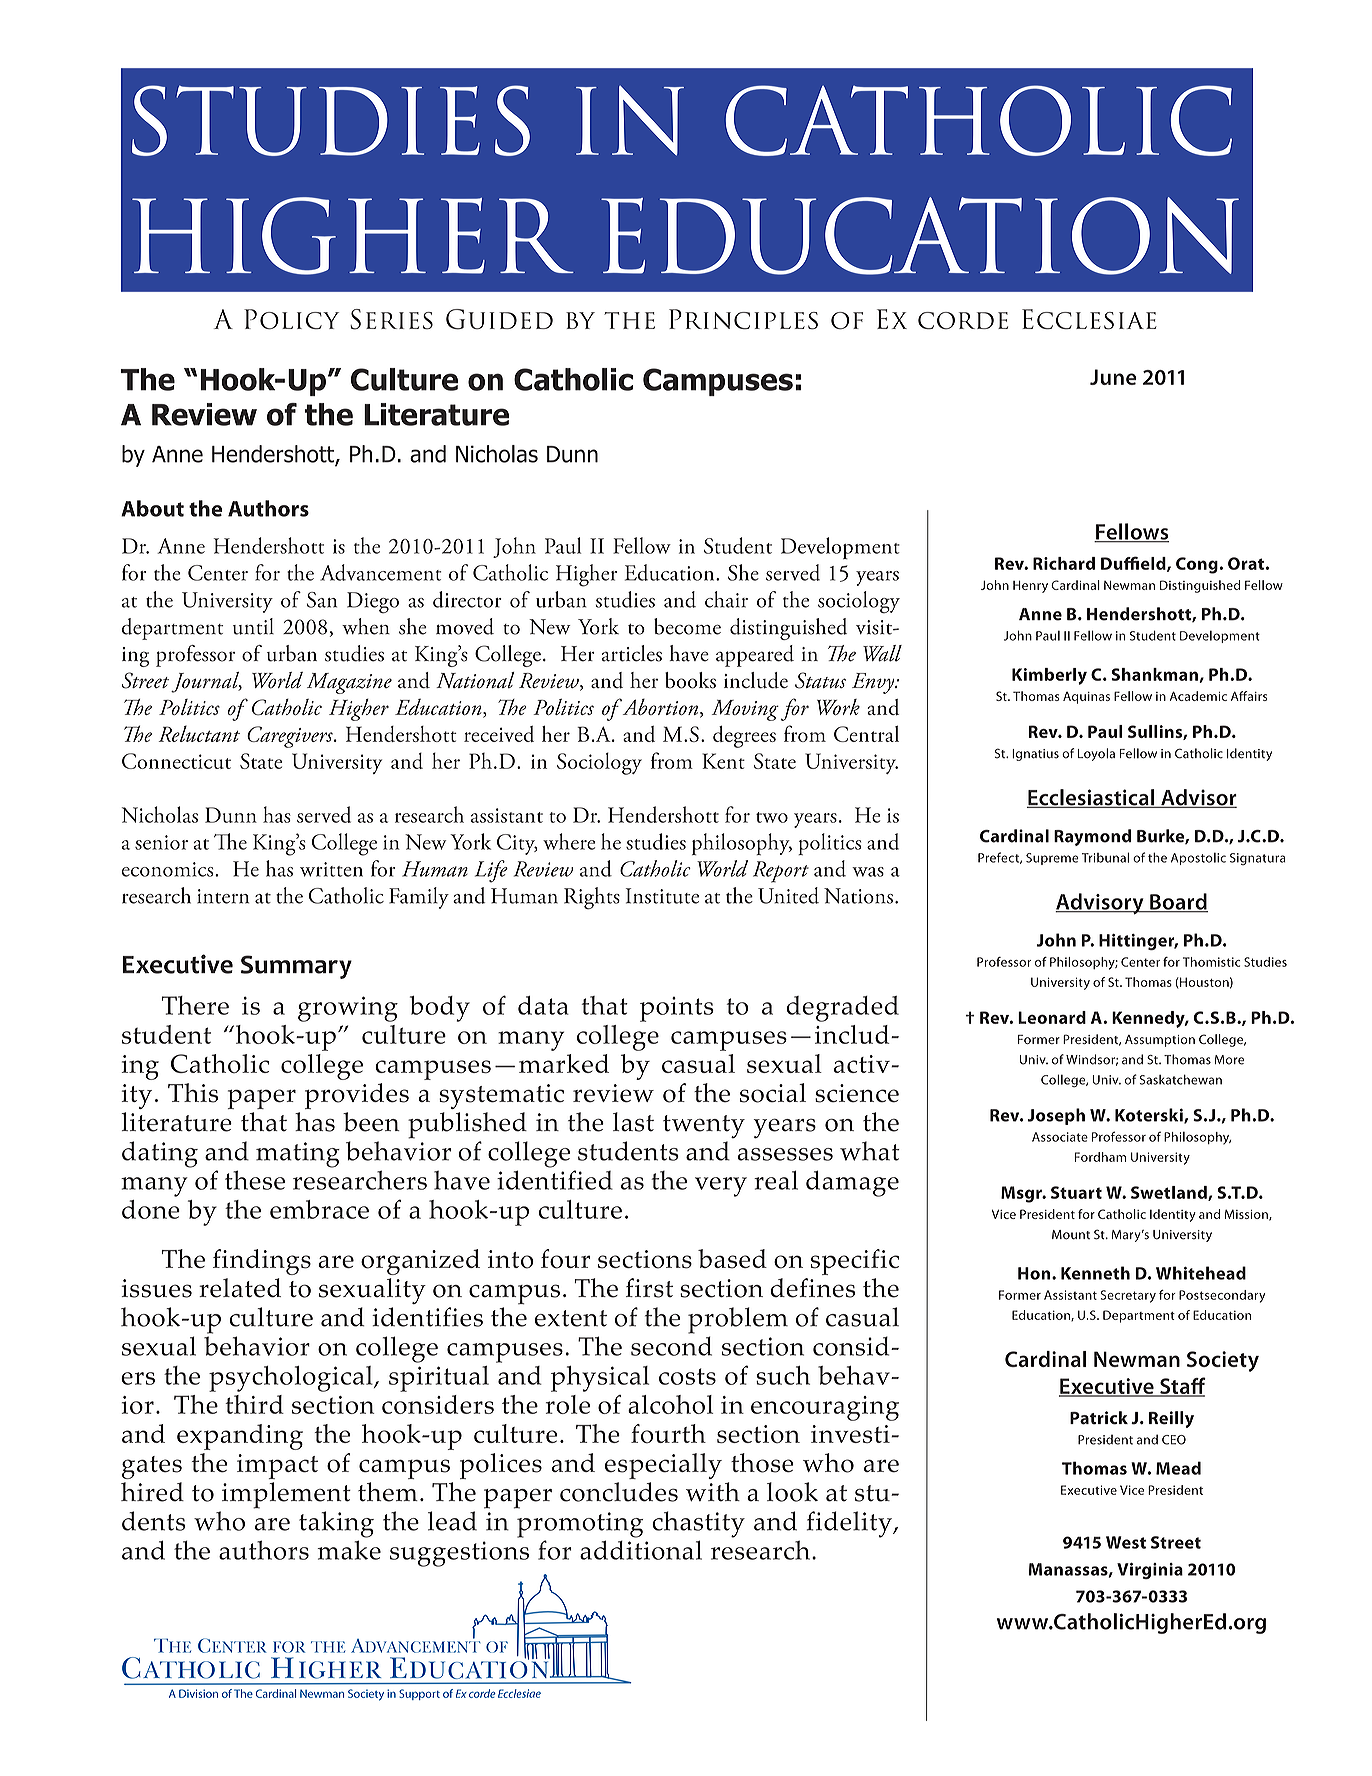 The height and width of the screenshot is (1776, 1372). What do you see at coordinates (1113, 377) in the screenshot?
I see `June` at bounding box center [1113, 377].
